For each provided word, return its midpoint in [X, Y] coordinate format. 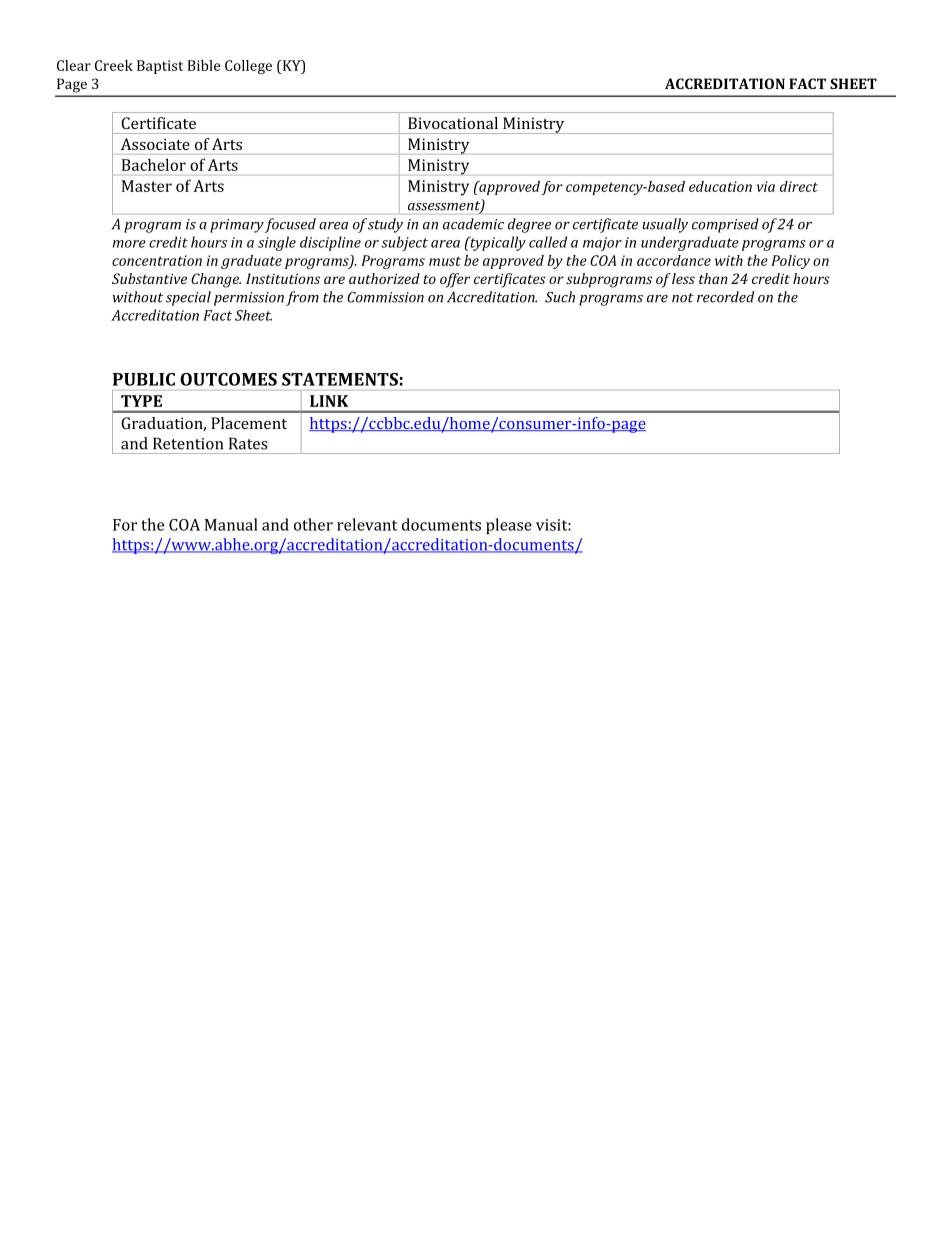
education [720, 186]
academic [473, 224]
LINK [329, 401]
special [188, 298]
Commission [385, 297]
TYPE [141, 401]
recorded [725, 297]
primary [237, 226]
